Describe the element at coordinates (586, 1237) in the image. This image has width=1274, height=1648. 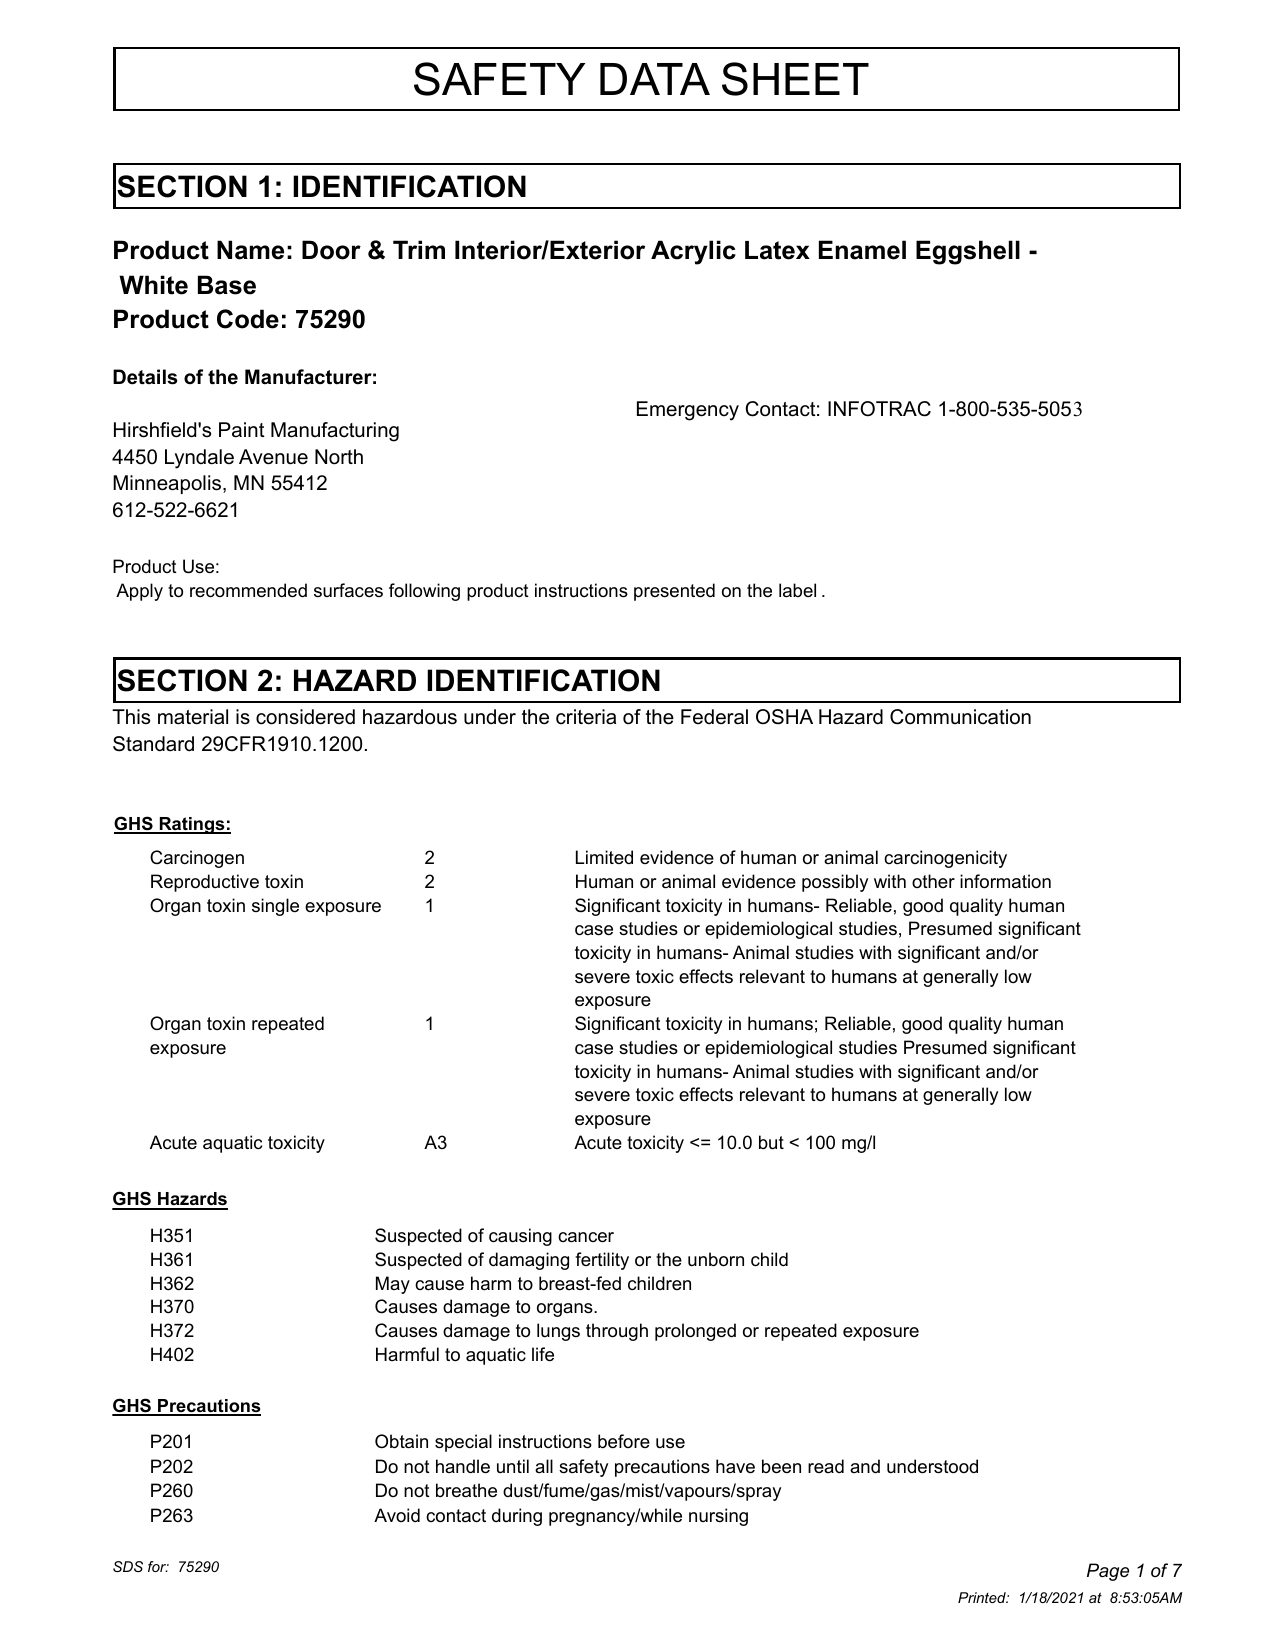
I see `cancer` at that location.
